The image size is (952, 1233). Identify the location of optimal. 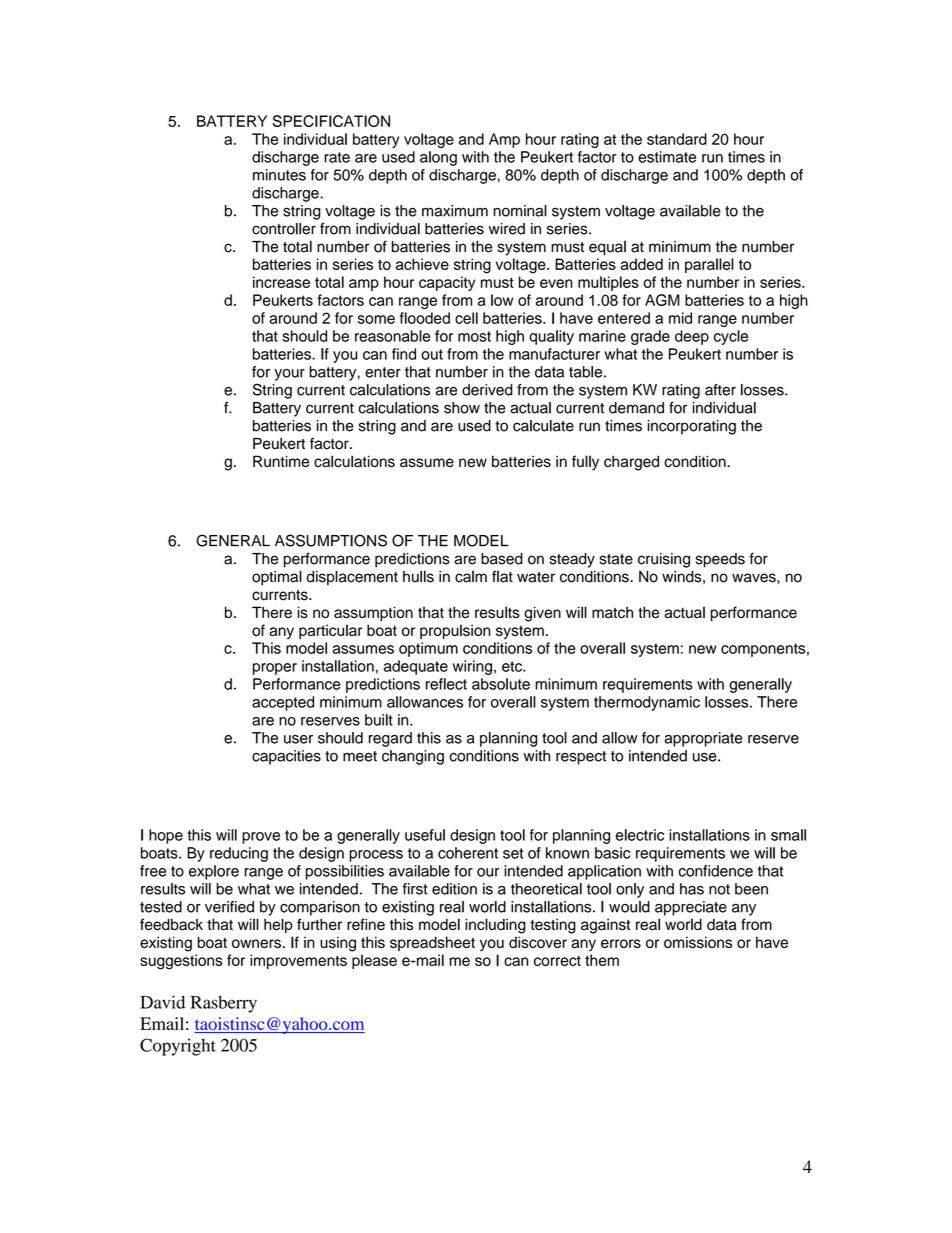
(277, 578).
